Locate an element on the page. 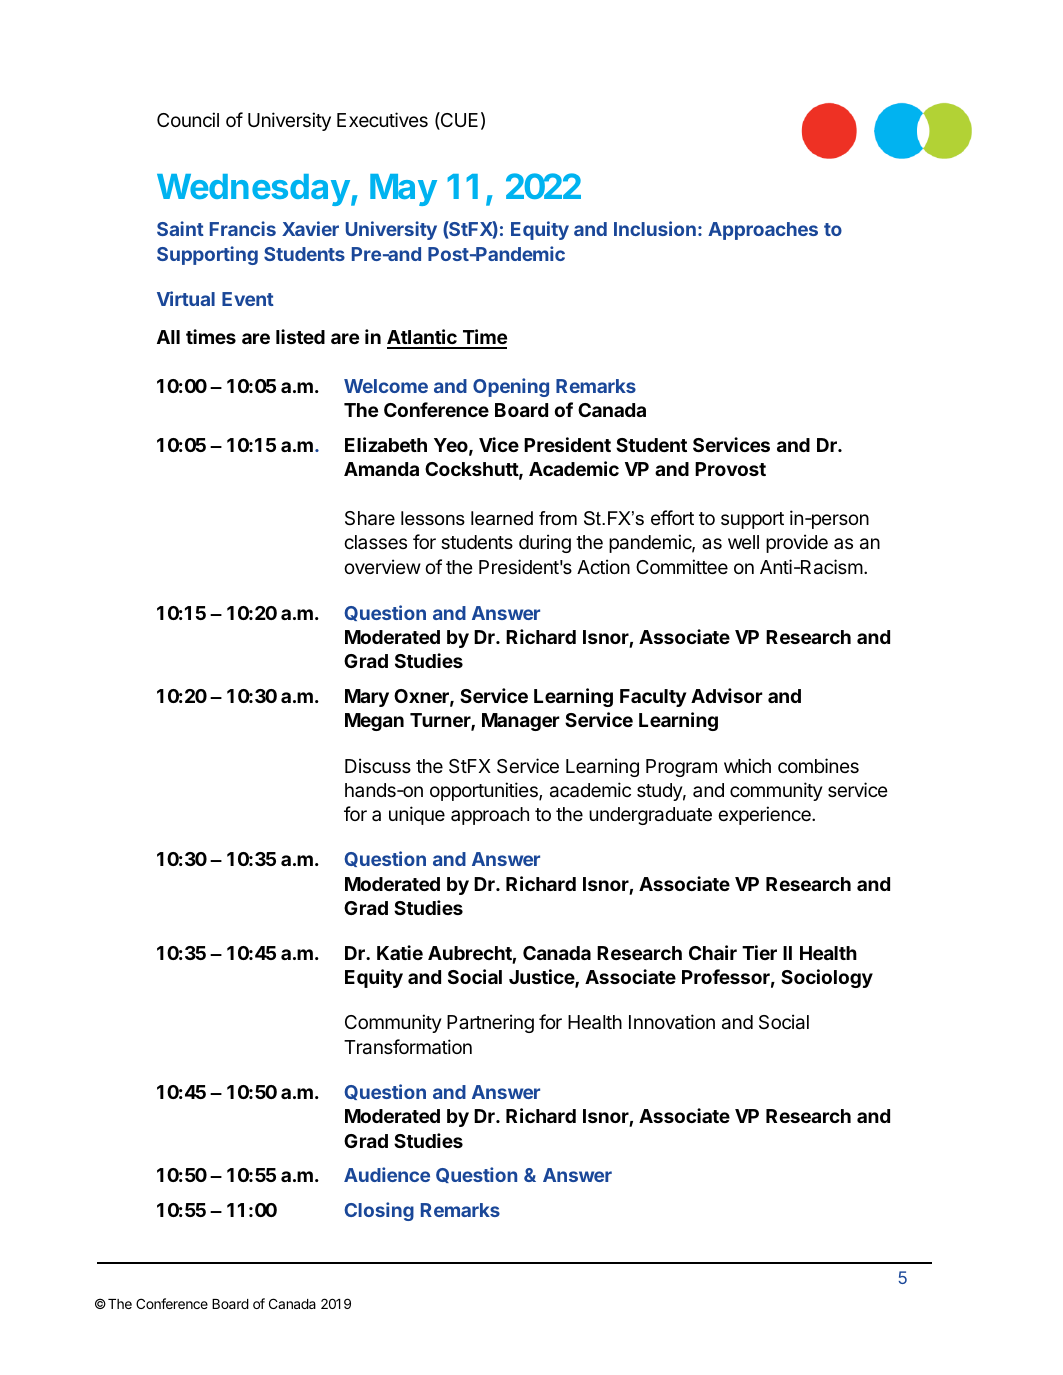 This page has height=1375, width=1063. Mary is located at coordinates (367, 698).
